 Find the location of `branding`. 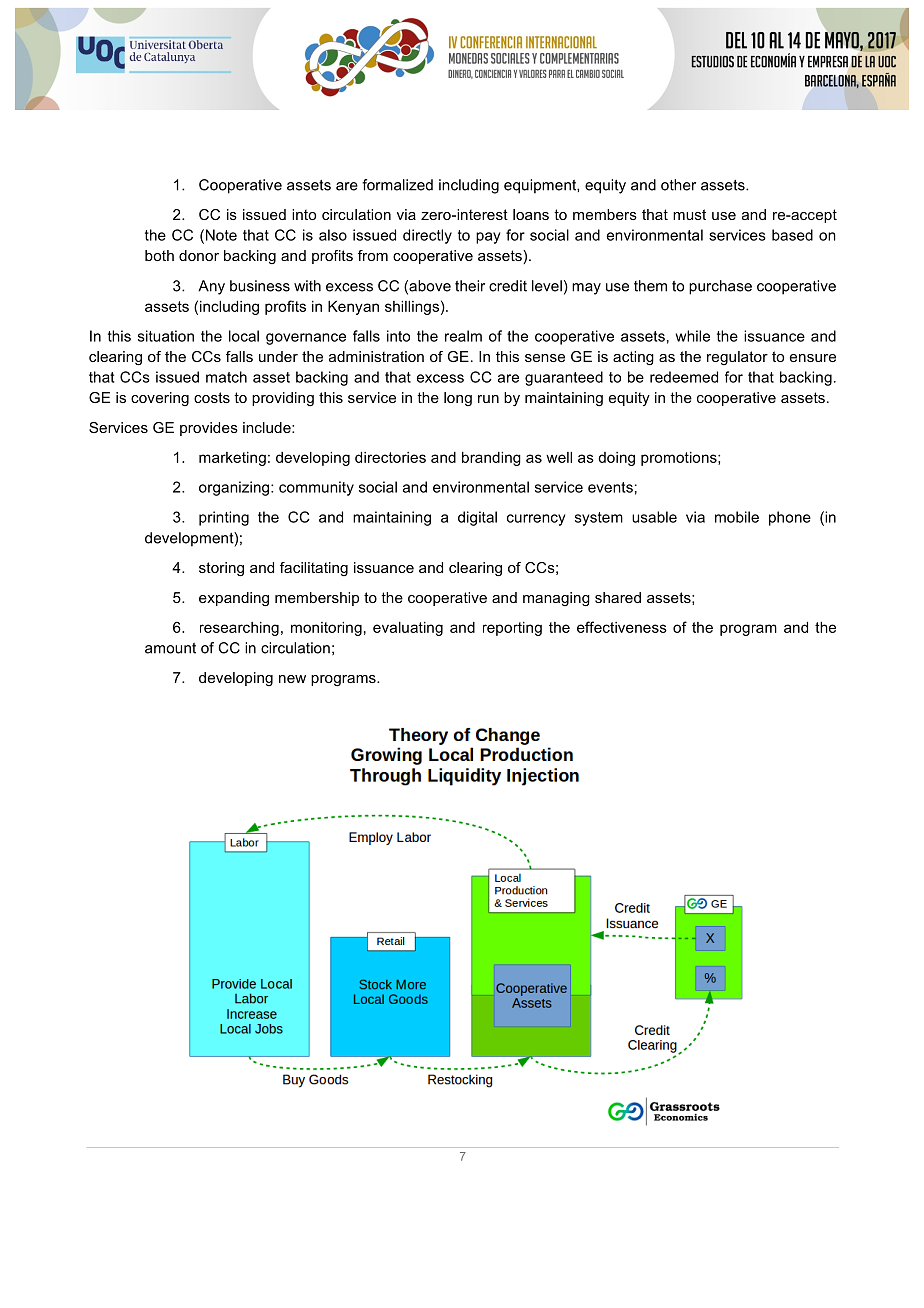

branding is located at coordinates (491, 459).
